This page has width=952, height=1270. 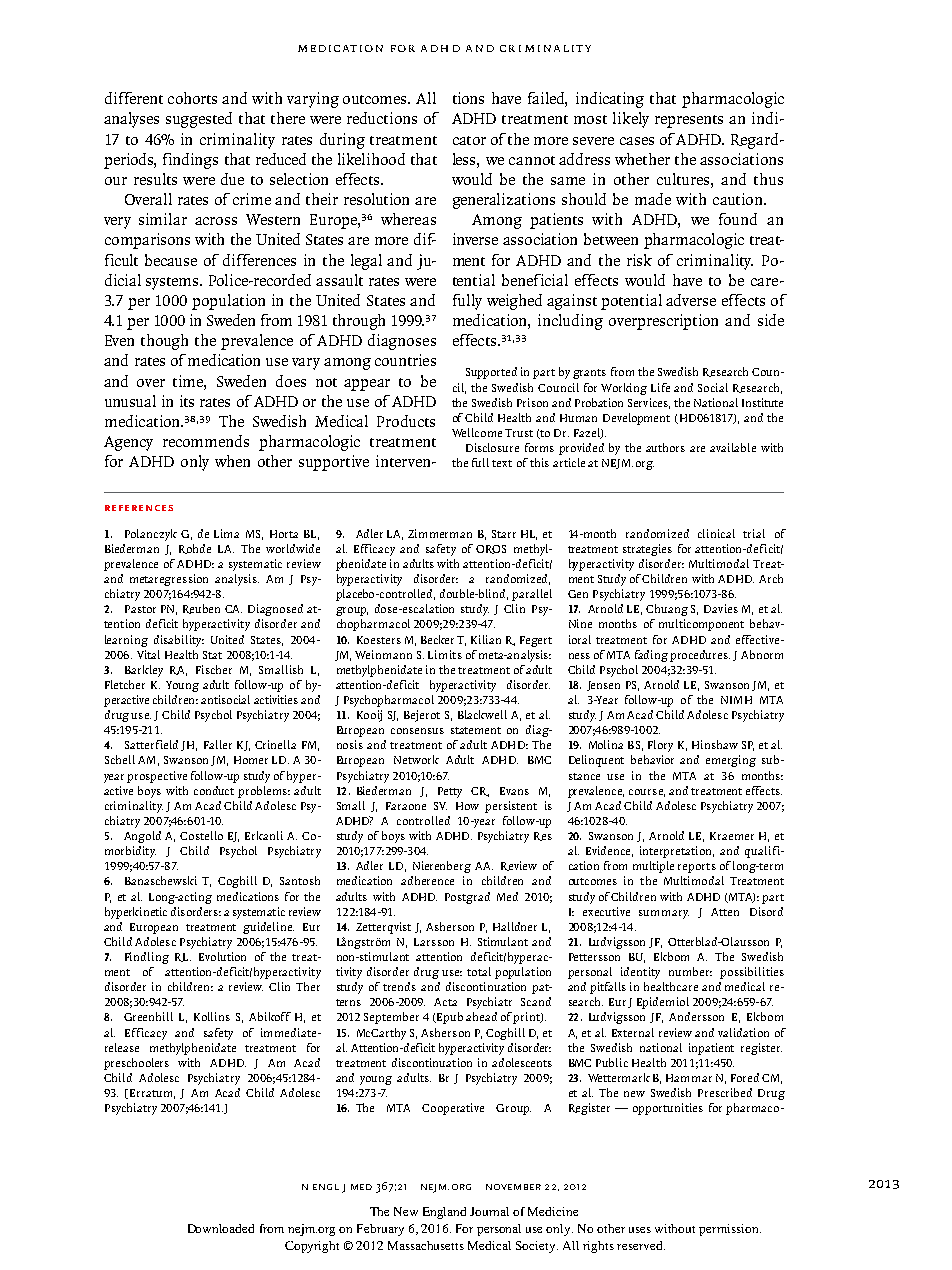 I want to click on Fischer, so click(x=214, y=669).
